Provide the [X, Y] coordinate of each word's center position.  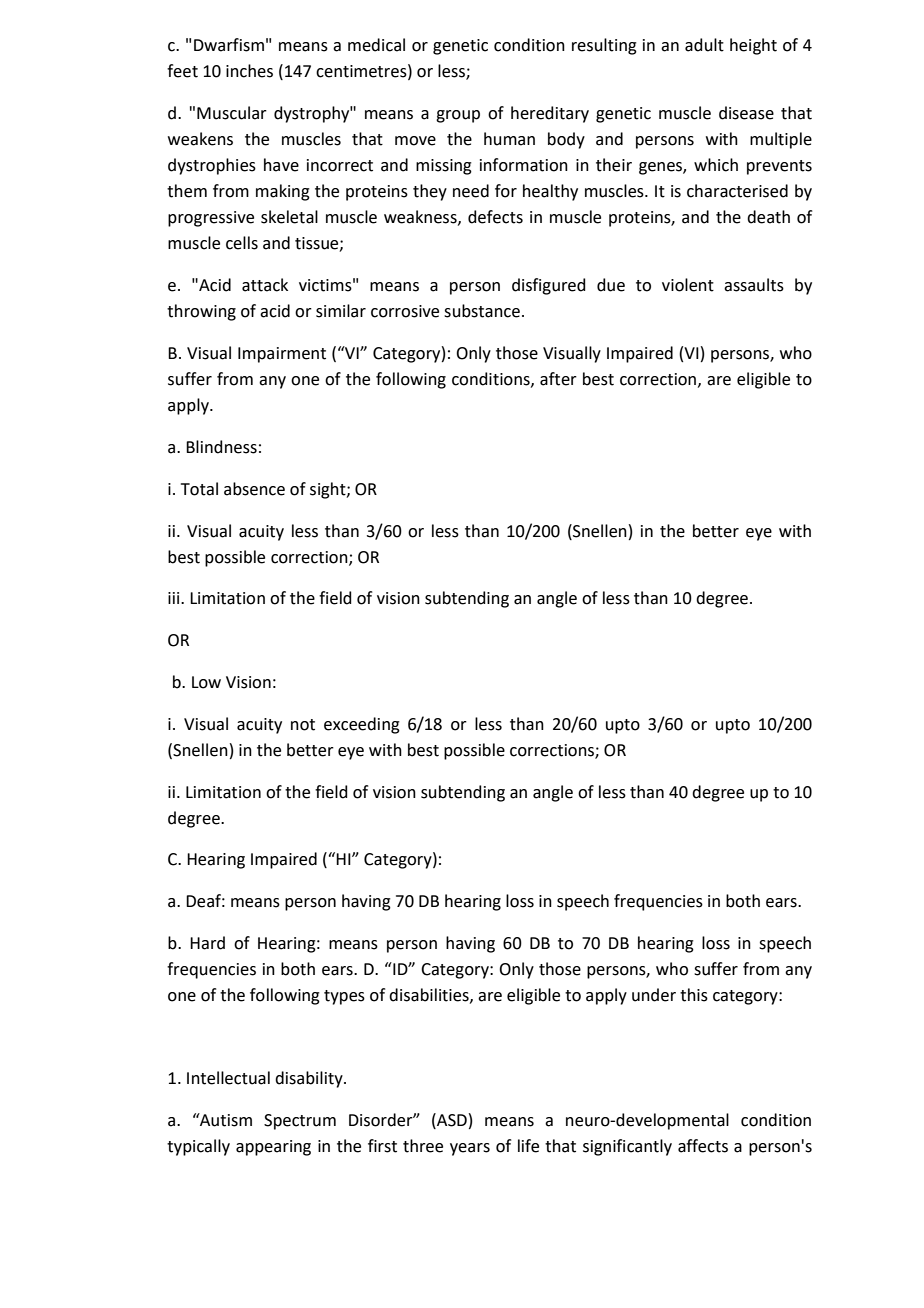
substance [482, 311]
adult [704, 45]
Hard [207, 943]
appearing [273, 1148]
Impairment [282, 355]
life [528, 1146]
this [694, 995]
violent [688, 285]
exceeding [362, 725]
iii [175, 598]
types [344, 997]
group [458, 116]
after [558, 379]
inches [249, 71]
